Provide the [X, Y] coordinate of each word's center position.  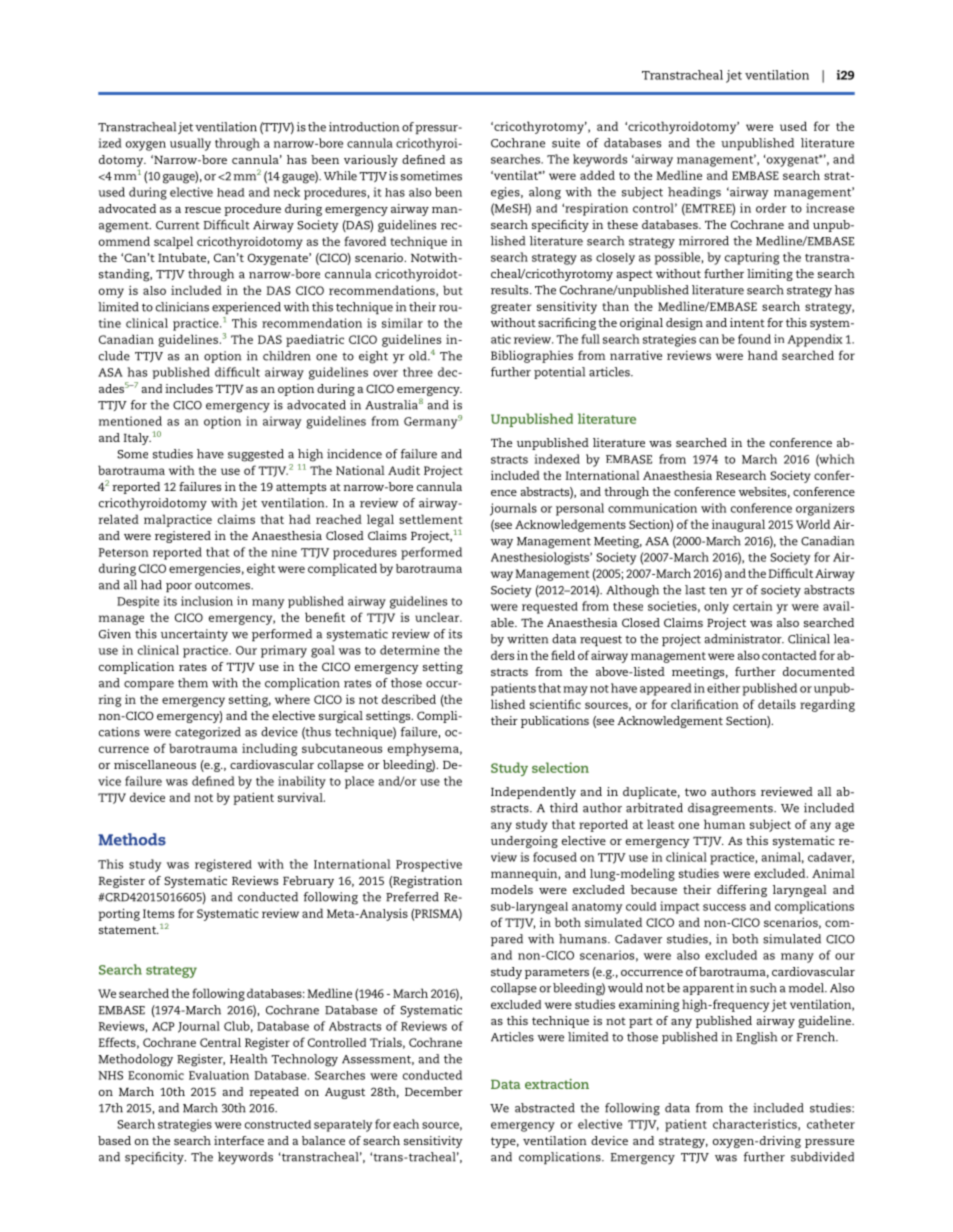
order [771, 208]
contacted [789, 655]
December [434, 1091]
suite [566, 143]
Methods [132, 839]
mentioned [130, 421]
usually [190, 144]
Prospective [429, 865]
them [193, 683]
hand [763, 355]
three [418, 372]
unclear [438, 617]
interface [239, 1140]
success [724, 907]
